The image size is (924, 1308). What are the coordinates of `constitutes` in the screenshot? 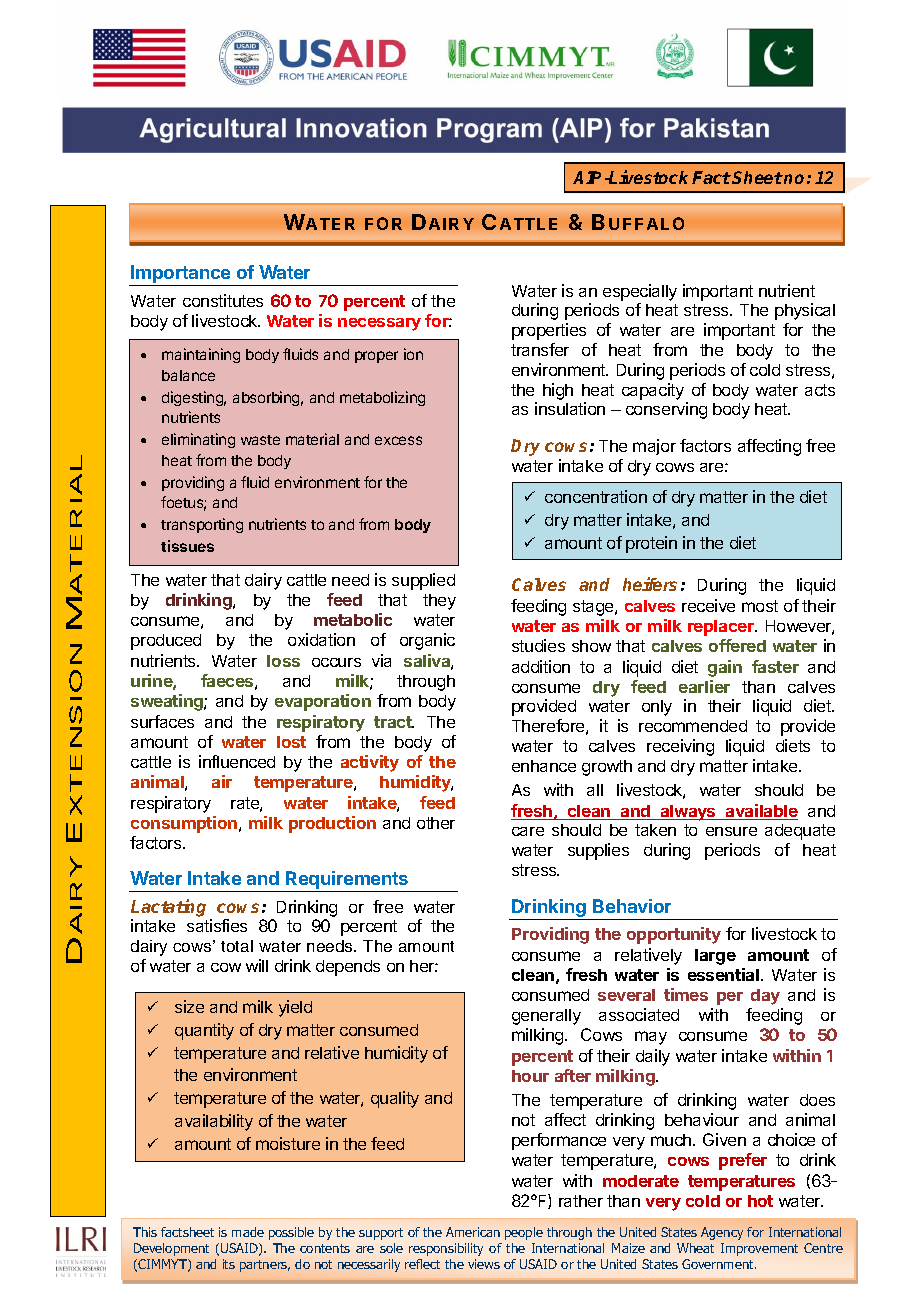 It's located at (223, 300).
